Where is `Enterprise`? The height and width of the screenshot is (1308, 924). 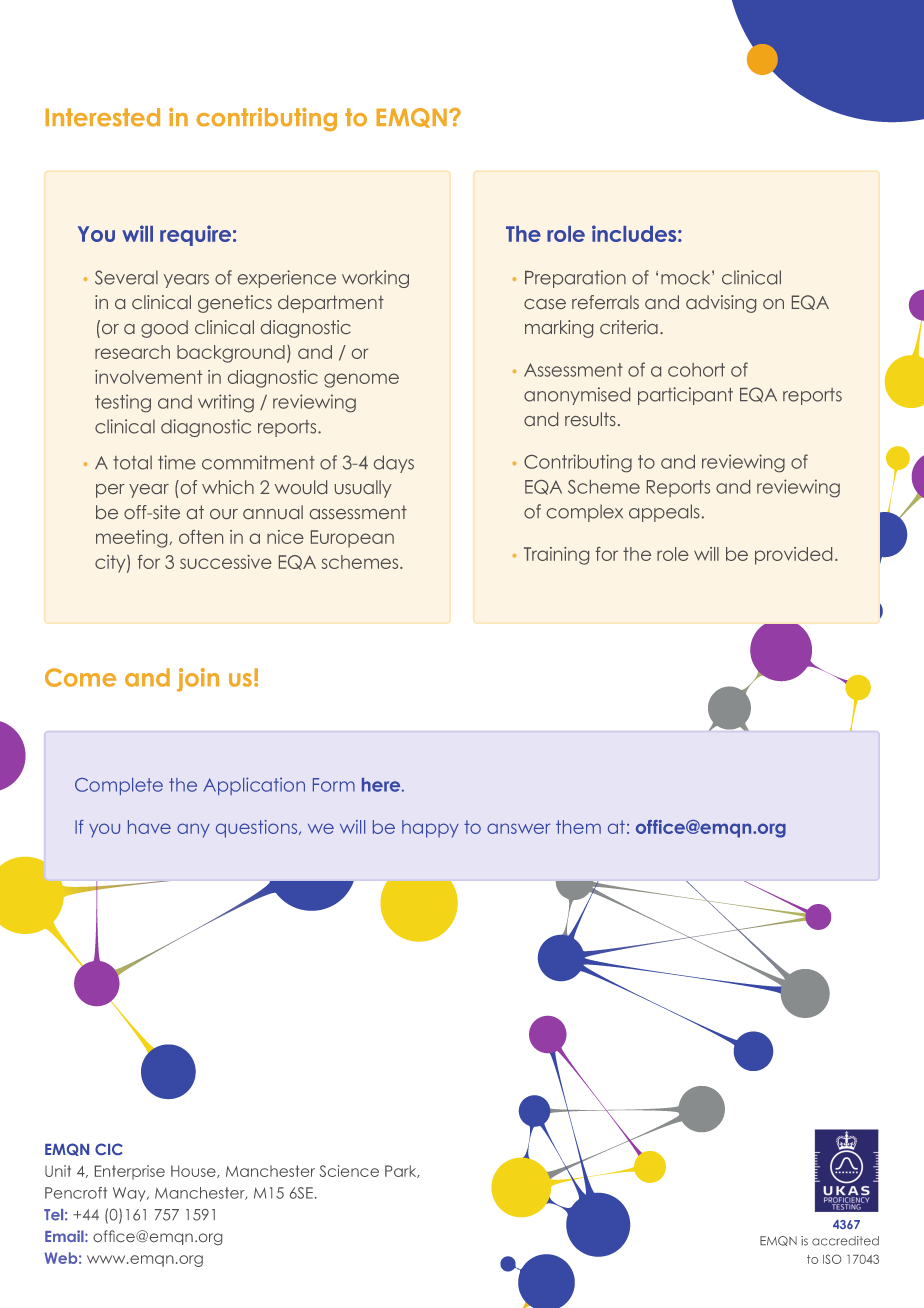 Enterprise is located at coordinates (130, 1172).
